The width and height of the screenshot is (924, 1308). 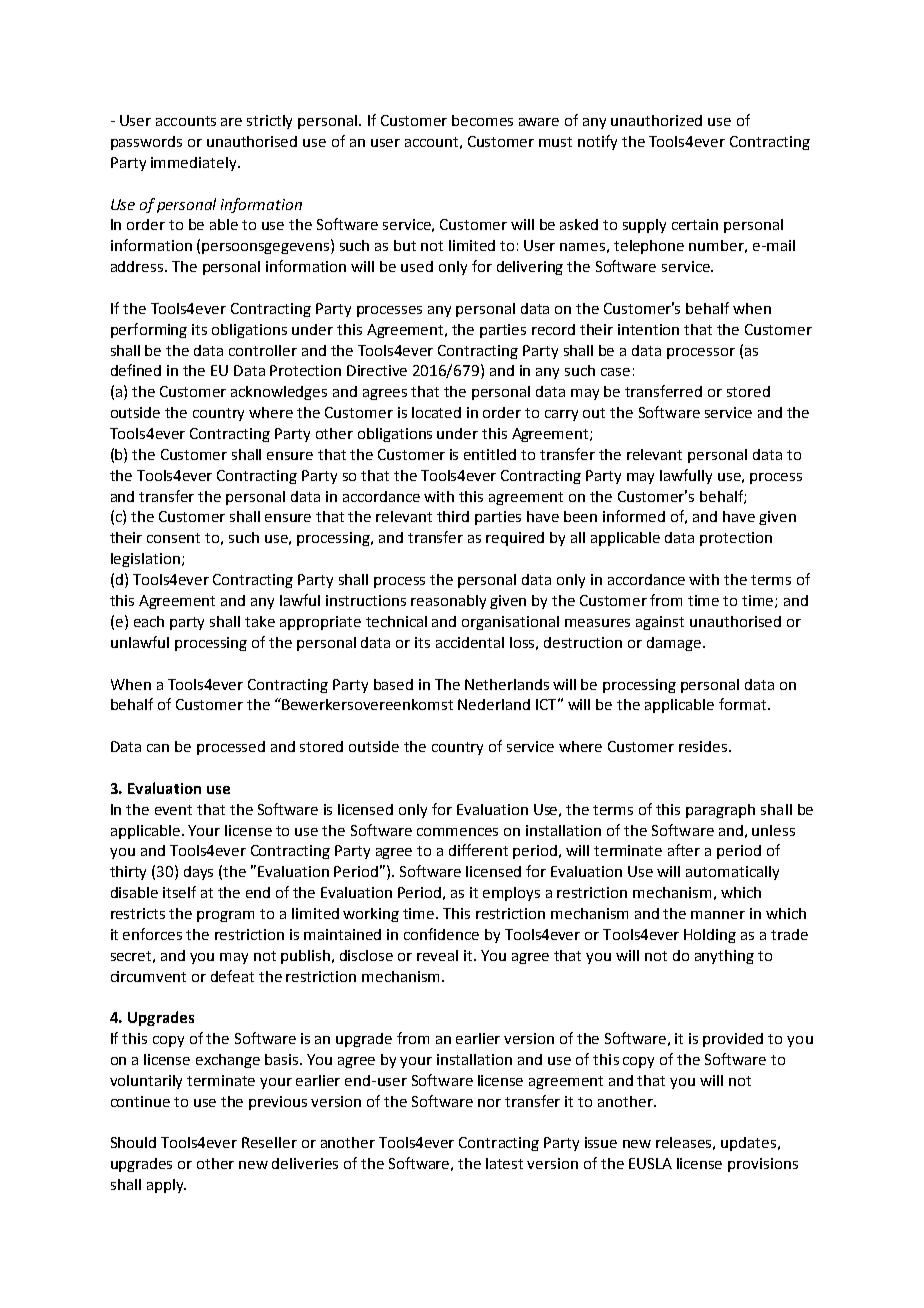 What do you see at coordinates (437, 955) in the screenshot?
I see `reveal` at bounding box center [437, 955].
